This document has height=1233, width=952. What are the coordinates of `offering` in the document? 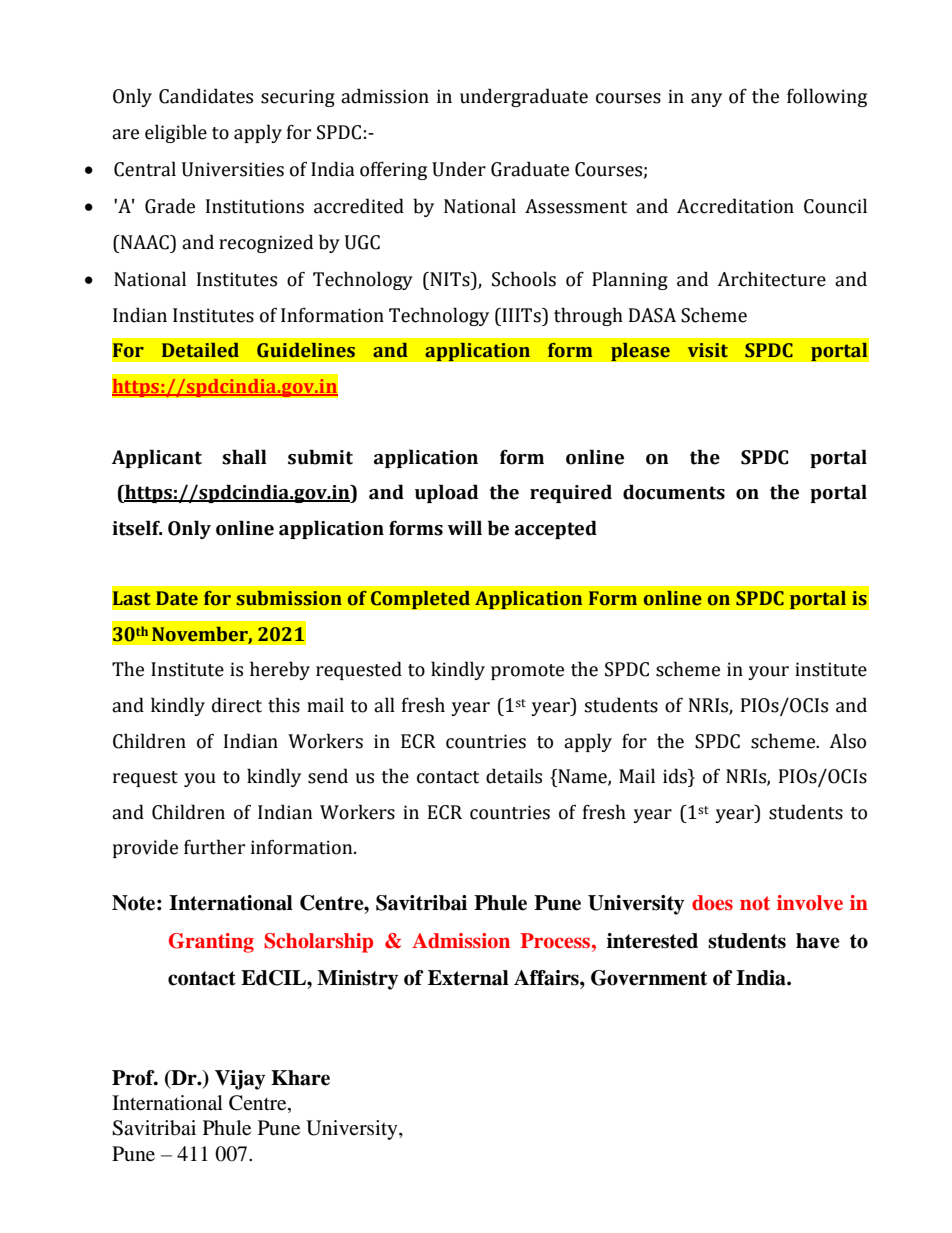 It's located at (393, 171).
